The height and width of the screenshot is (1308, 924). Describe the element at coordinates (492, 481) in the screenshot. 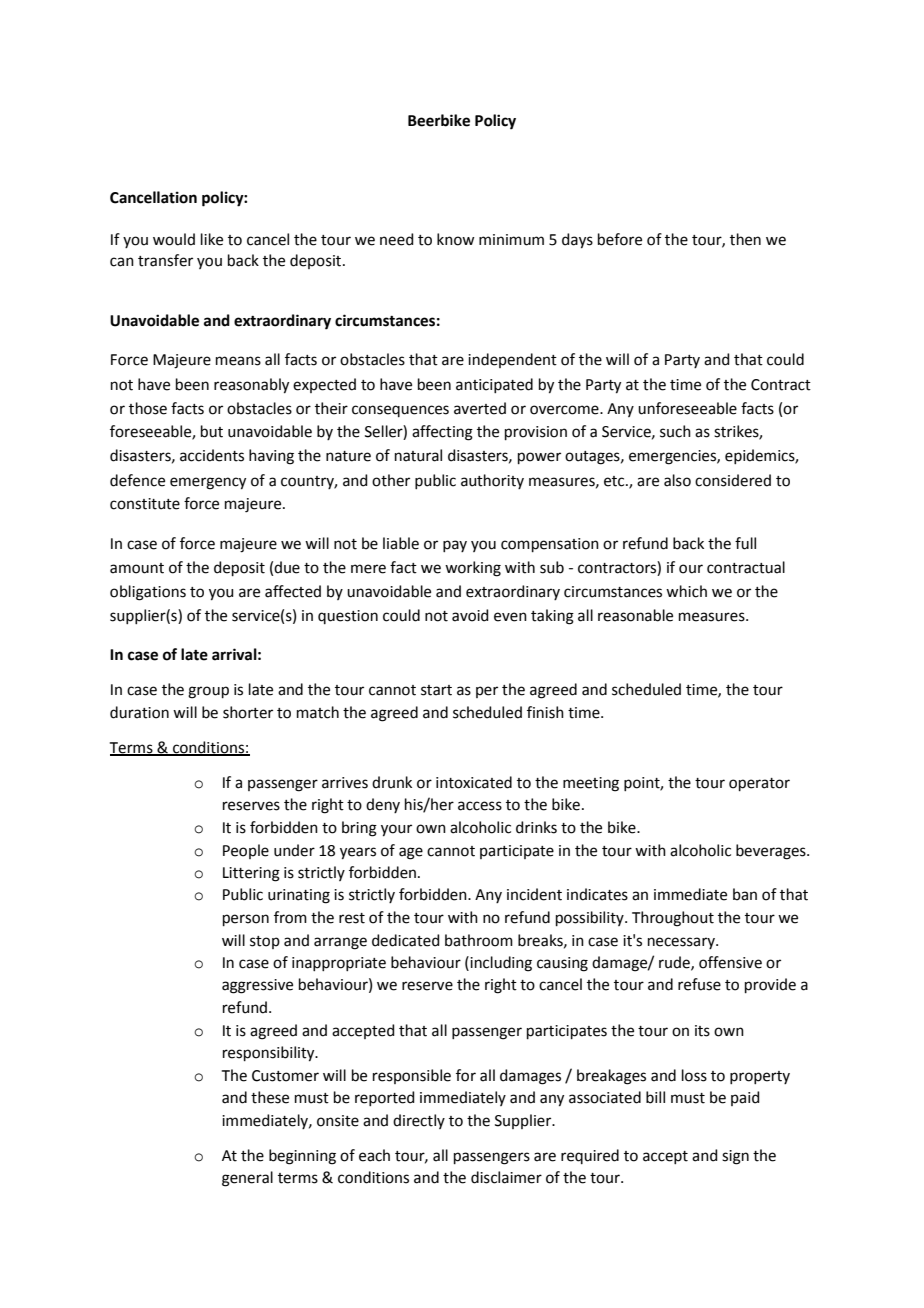

I see `authority` at that location.
